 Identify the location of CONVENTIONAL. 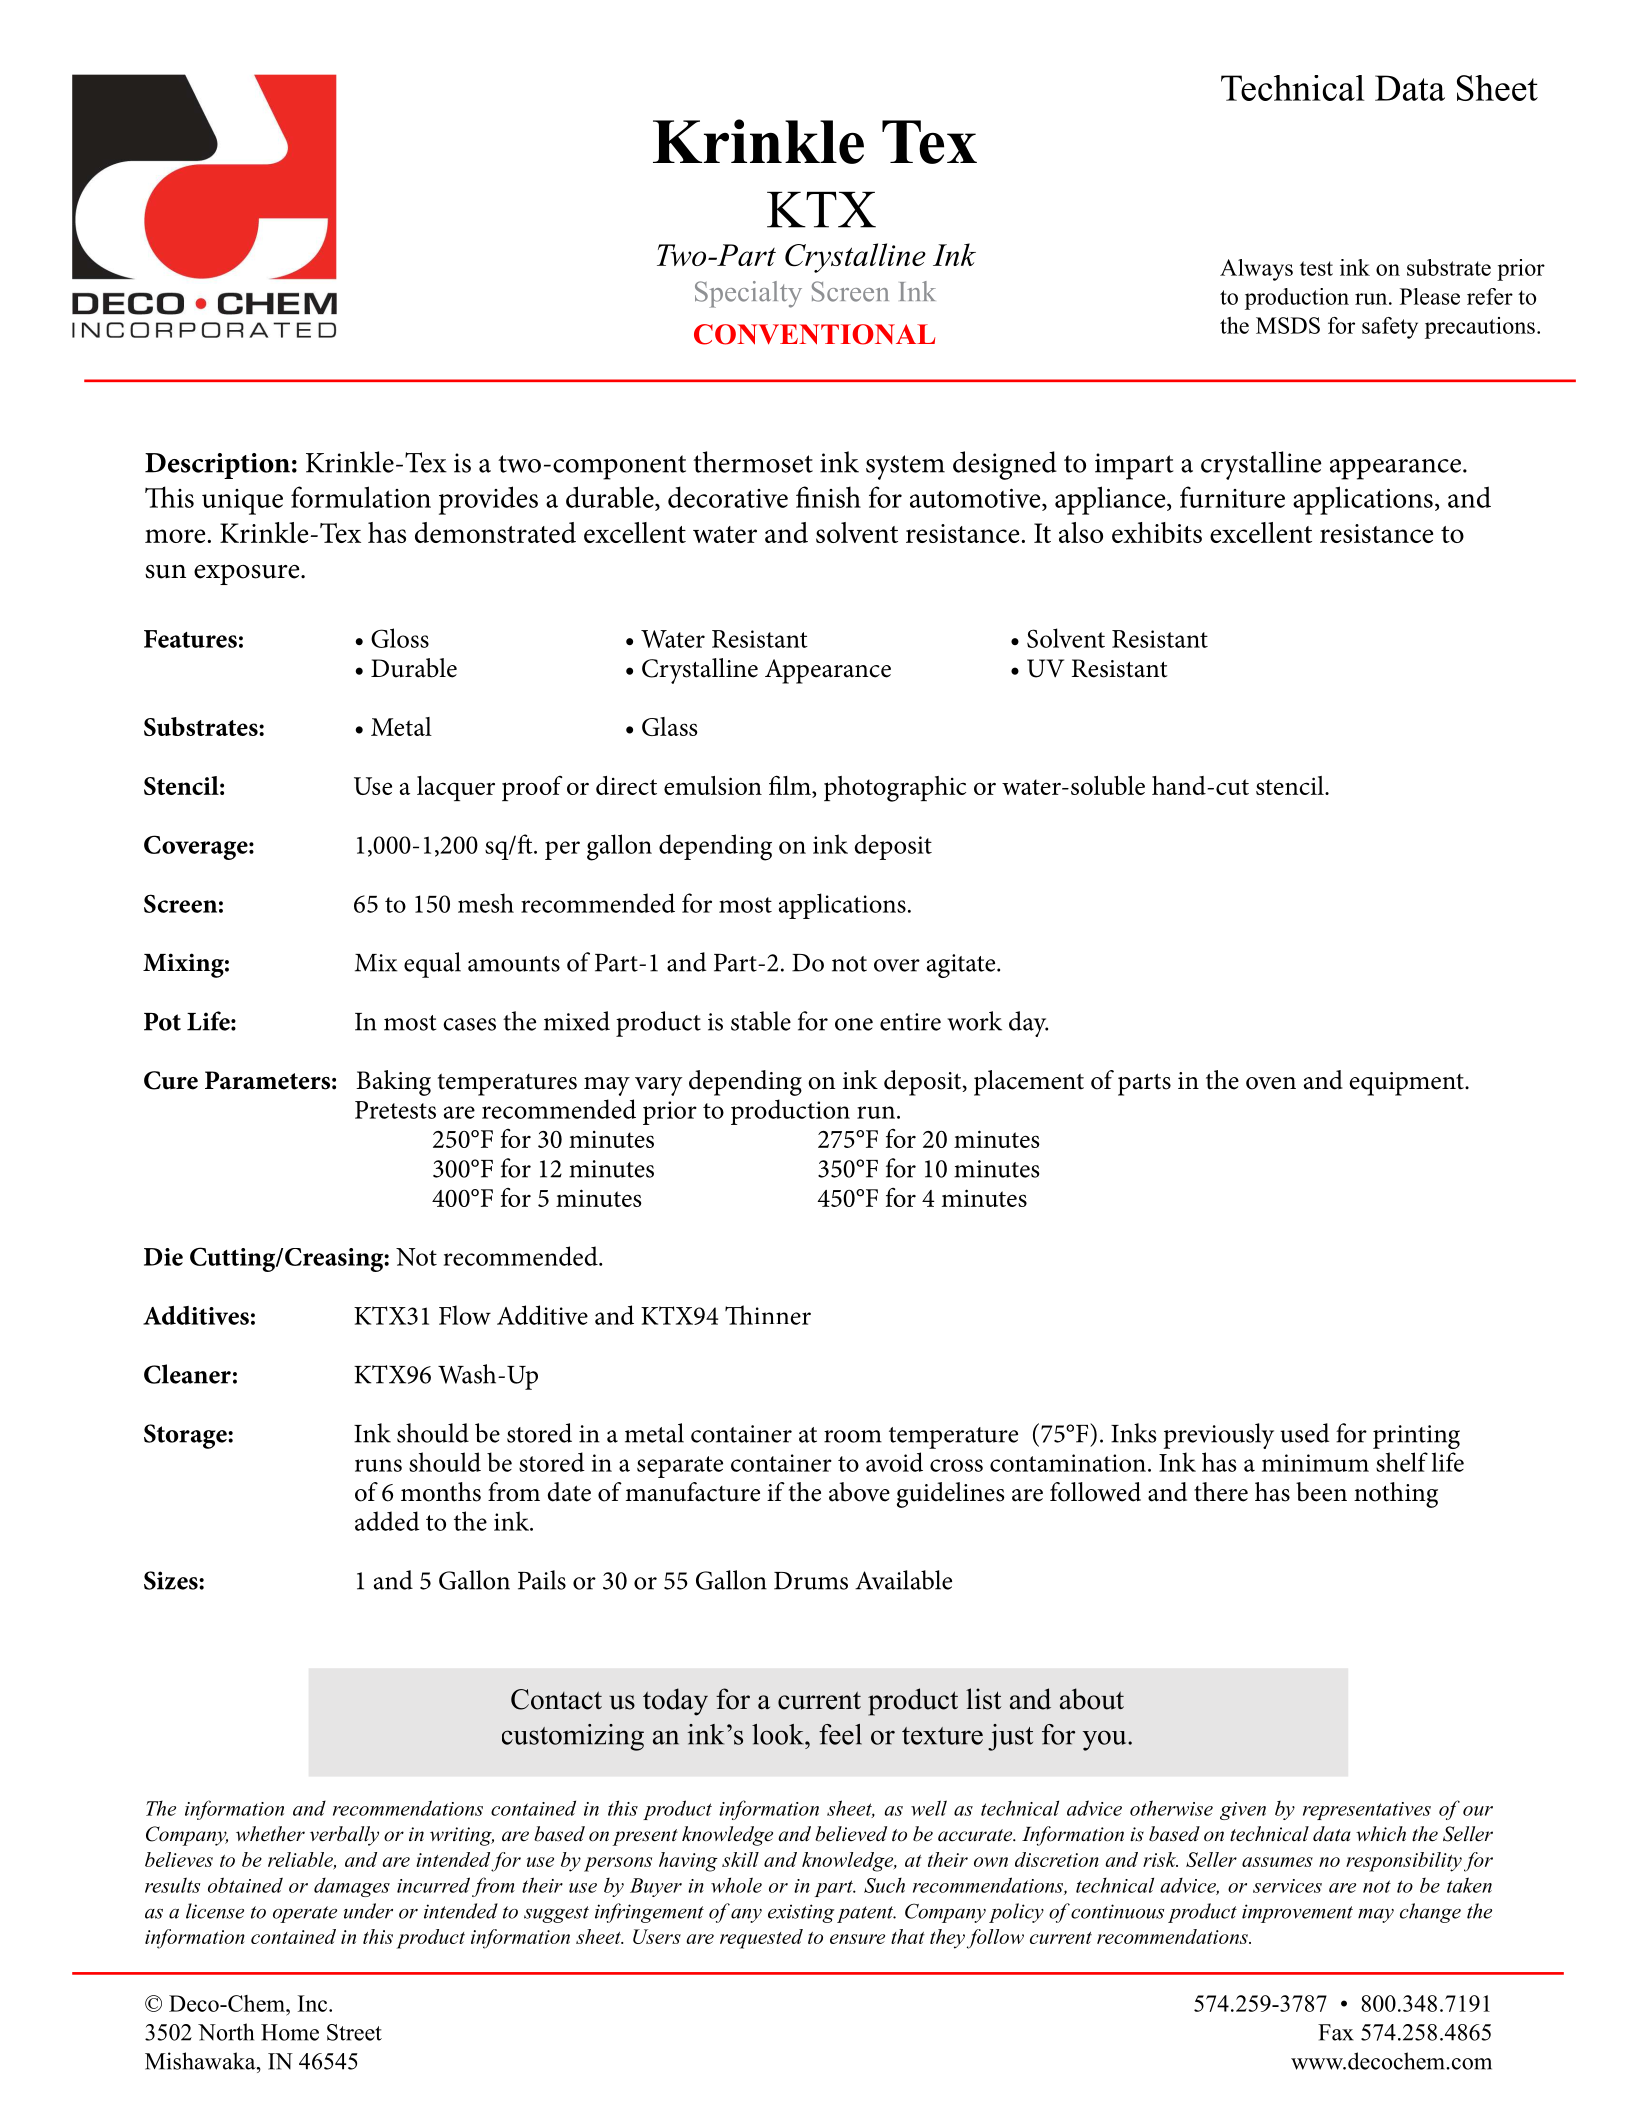
(814, 334).
